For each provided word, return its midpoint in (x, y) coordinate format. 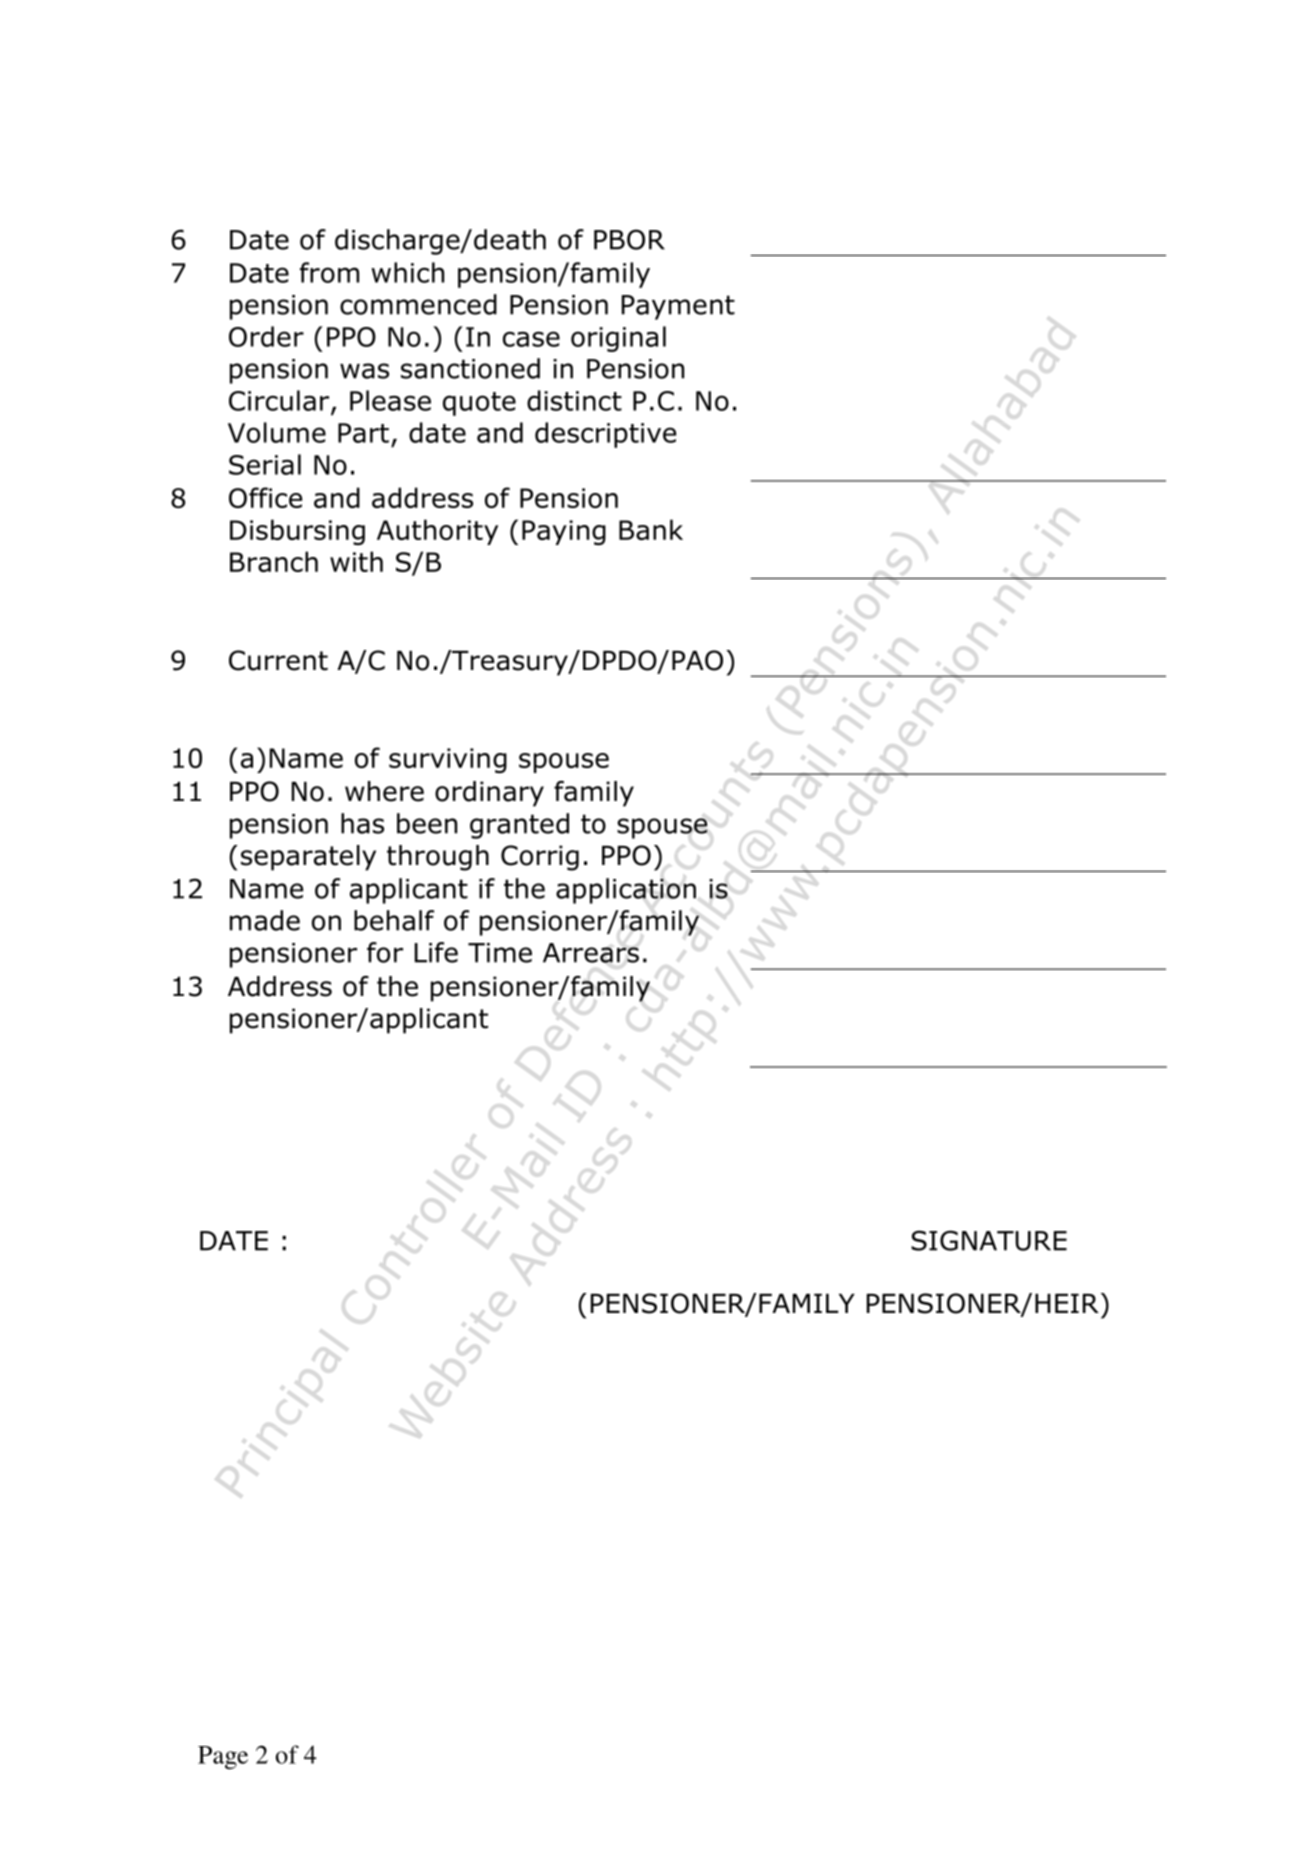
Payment (678, 307)
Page (223, 1758)
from (329, 272)
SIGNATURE (989, 1240)
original (618, 339)
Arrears (591, 953)
